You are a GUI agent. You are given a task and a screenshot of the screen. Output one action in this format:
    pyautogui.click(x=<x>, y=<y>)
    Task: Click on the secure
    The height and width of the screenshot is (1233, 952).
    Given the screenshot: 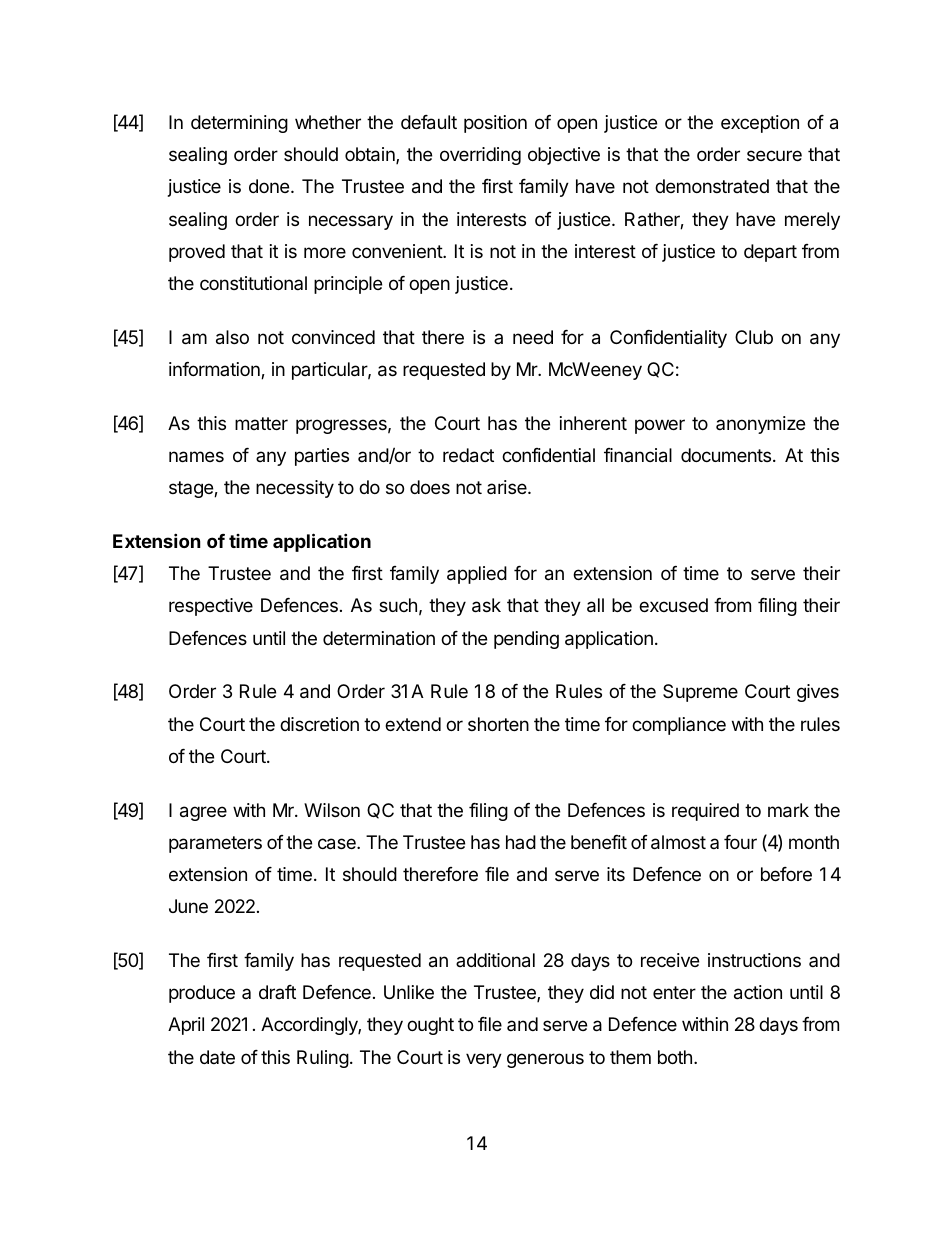 What is the action you would take?
    pyautogui.click(x=774, y=155)
